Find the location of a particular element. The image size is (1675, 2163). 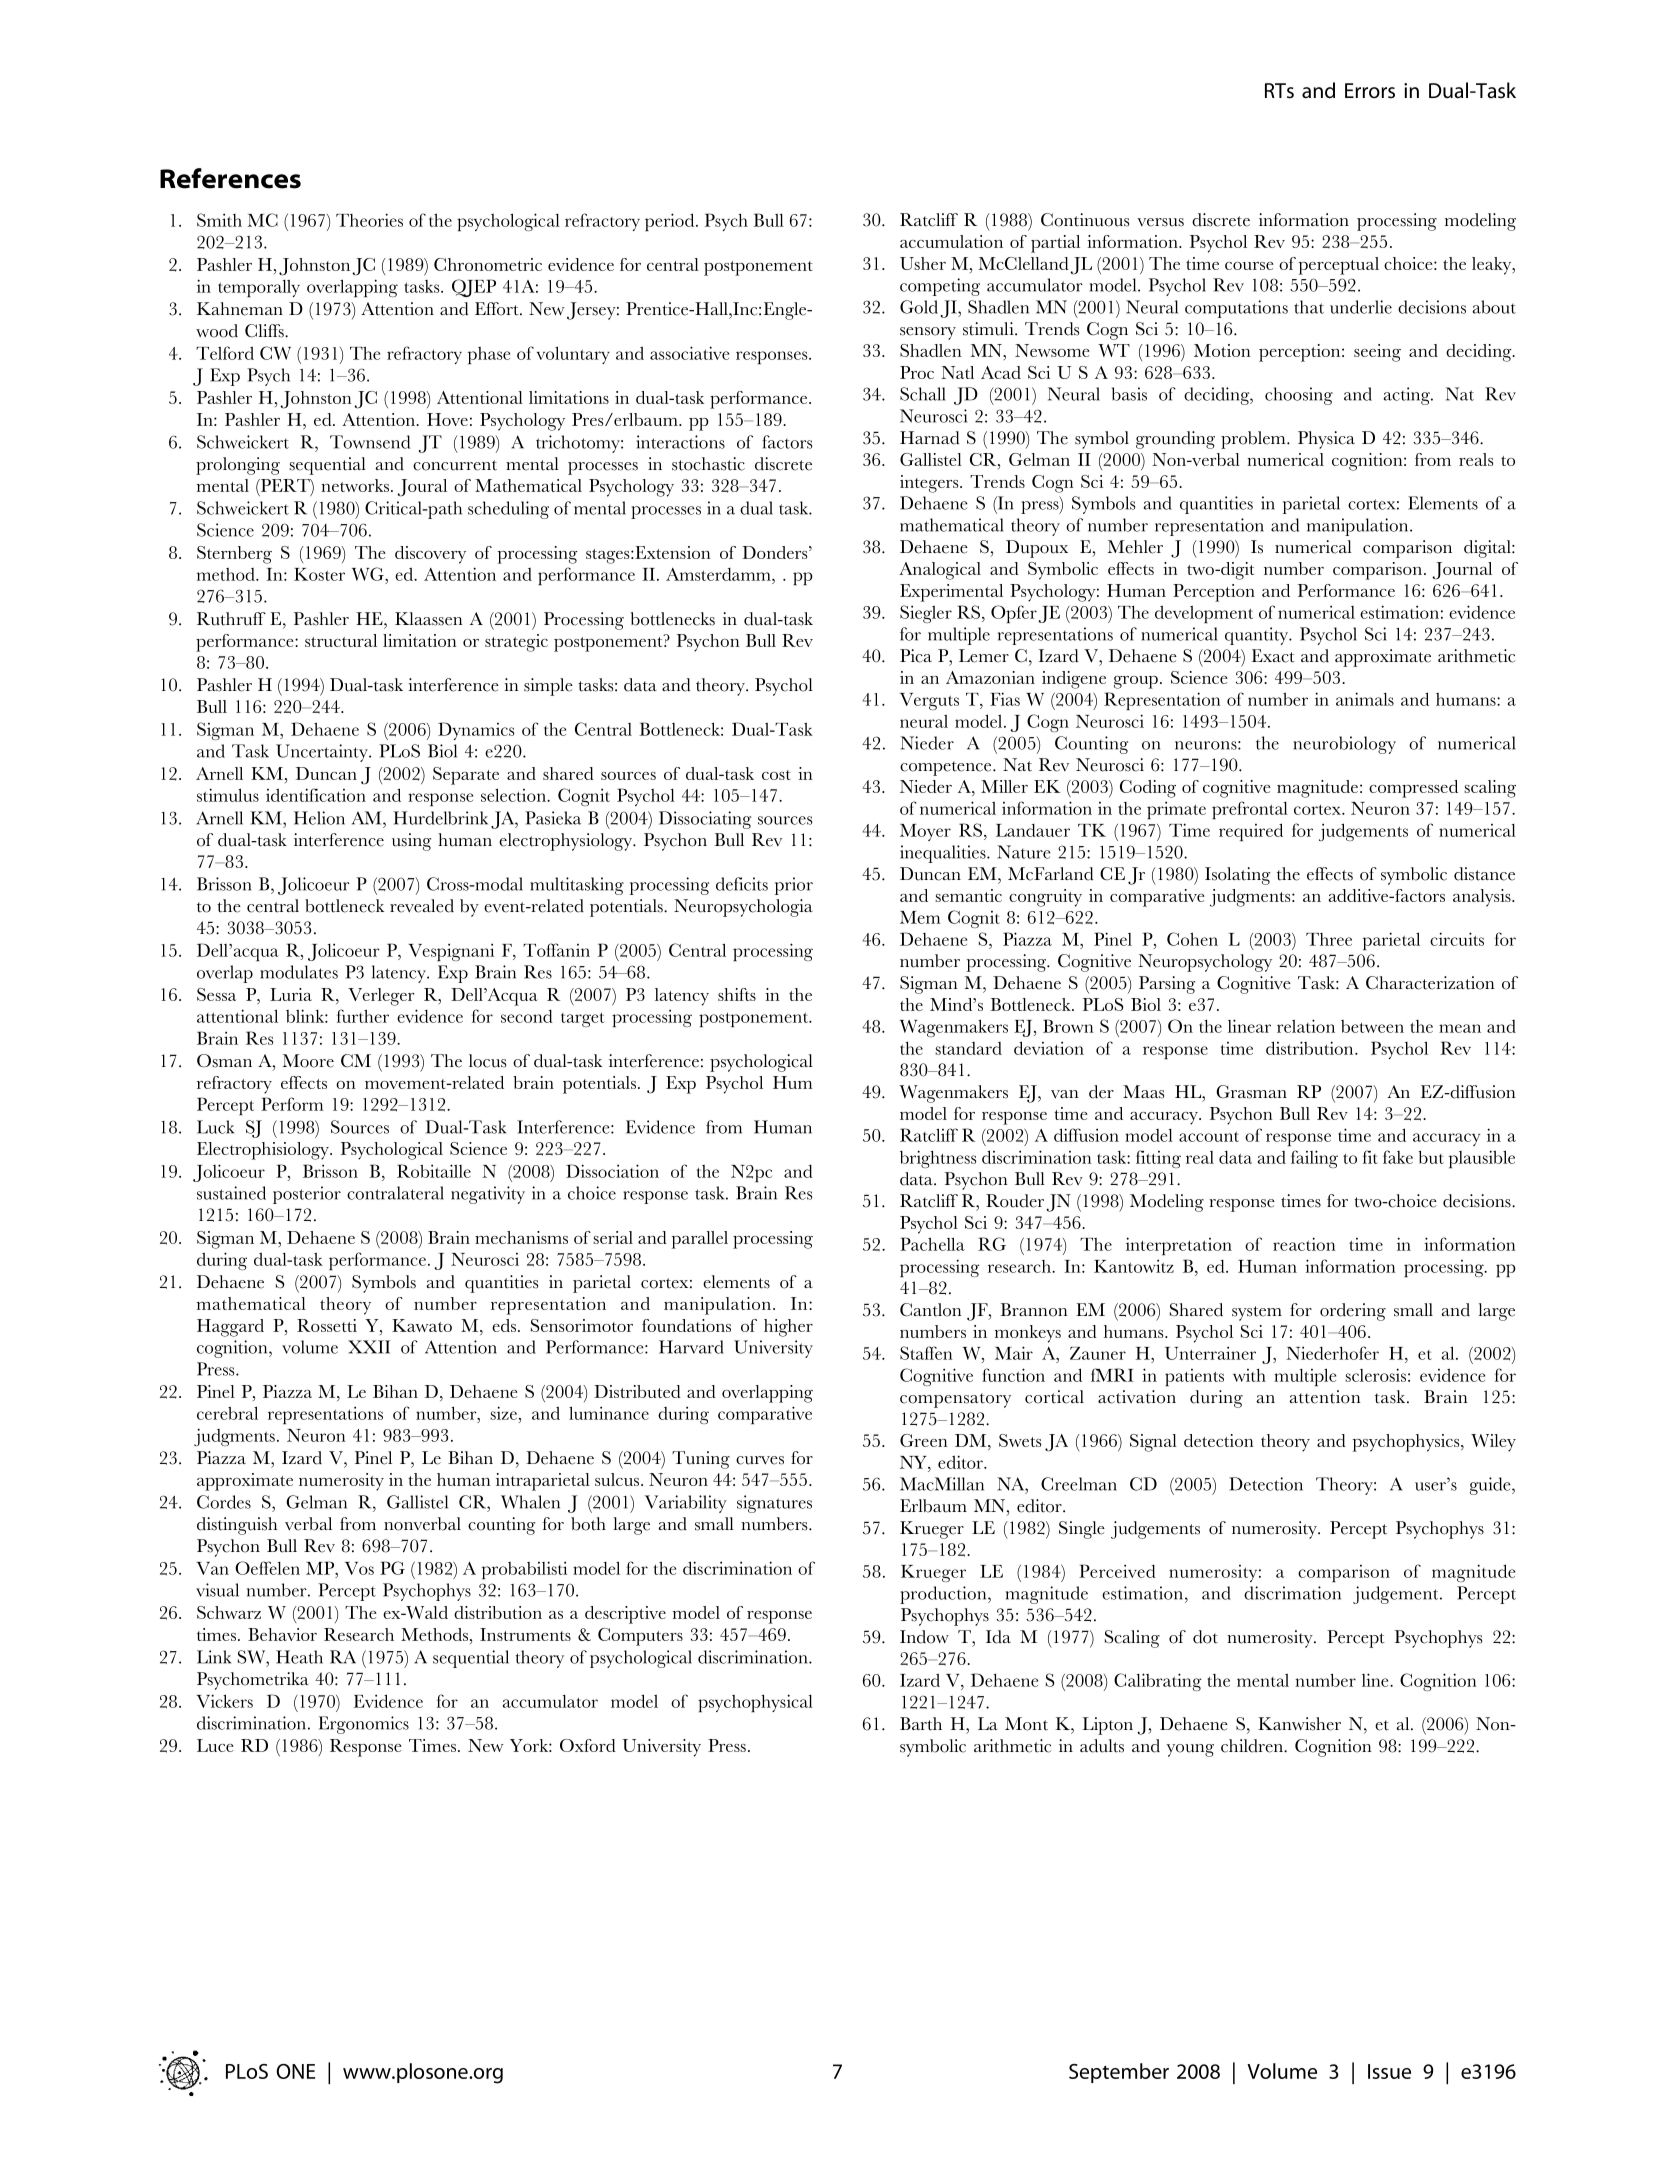

higher is located at coordinates (788, 1328).
